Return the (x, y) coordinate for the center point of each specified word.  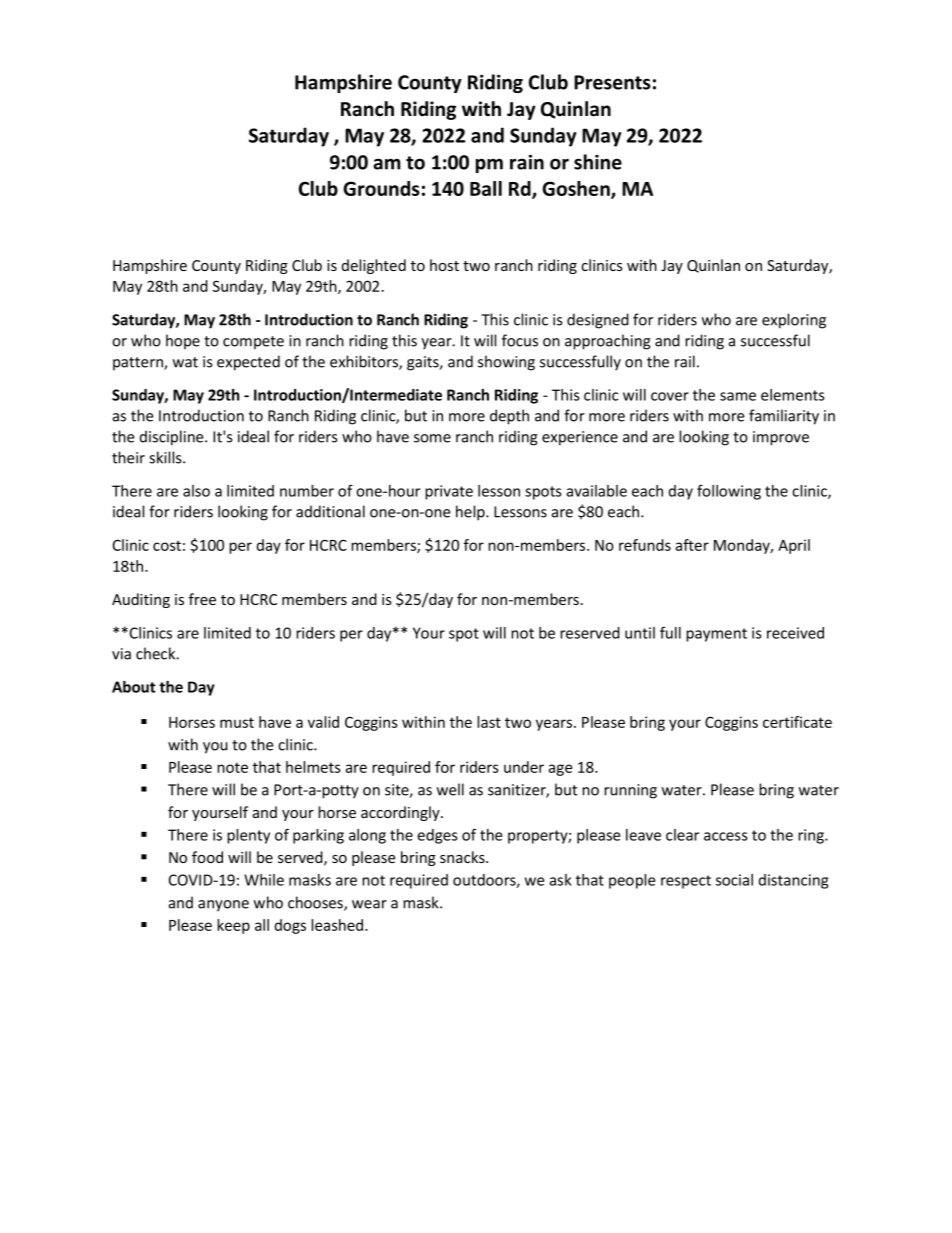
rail (685, 361)
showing (506, 363)
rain (527, 162)
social (734, 880)
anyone (223, 906)
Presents (612, 82)
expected (248, 363)
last (489, 722)
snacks (463, 857)
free (202, 599)
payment (716, 635)
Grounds (381, 188)
